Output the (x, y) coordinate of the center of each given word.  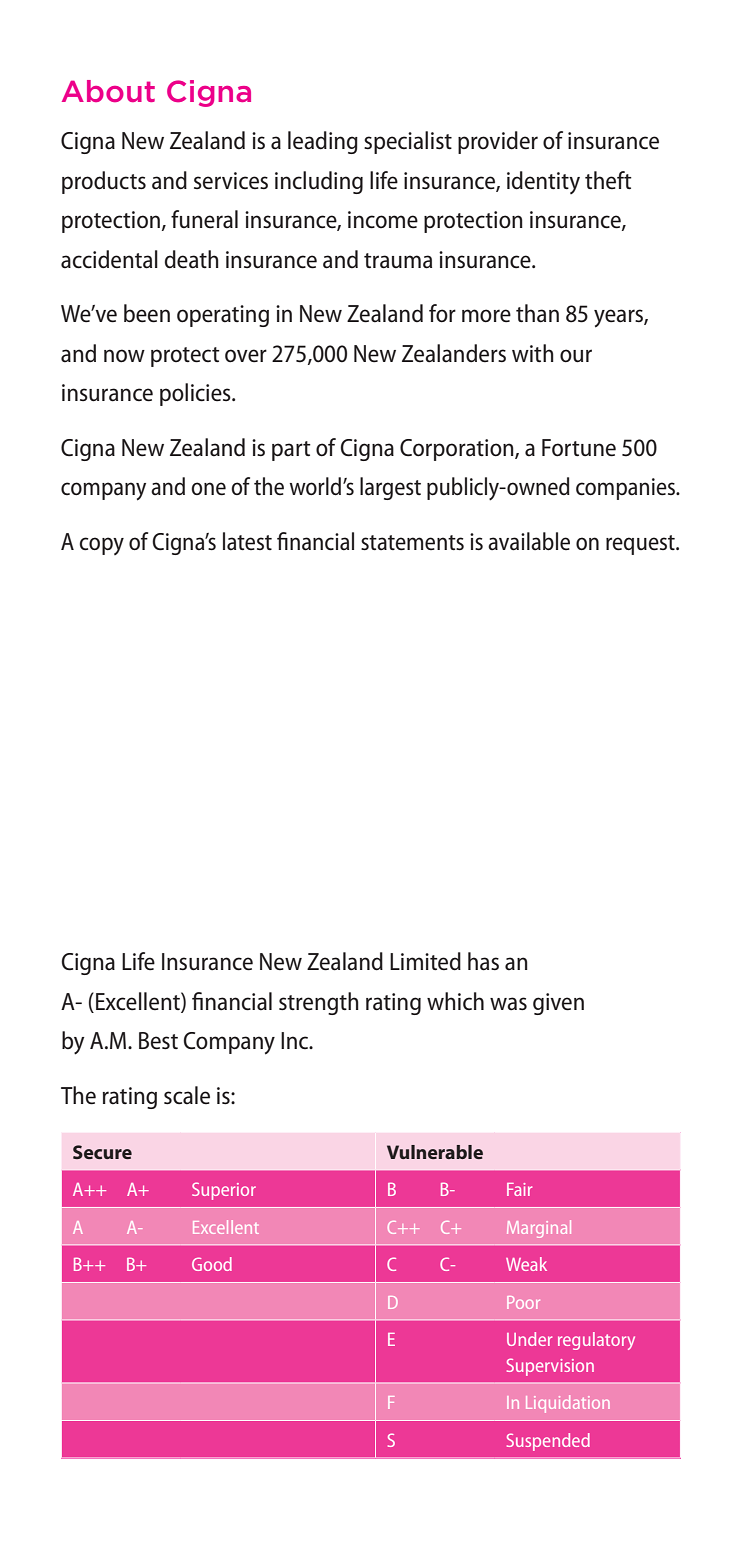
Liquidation (568, 1404)
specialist (408, 142)
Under (529, 1339)
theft (608, 180)
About (108, 91)
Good (212, 1264)
